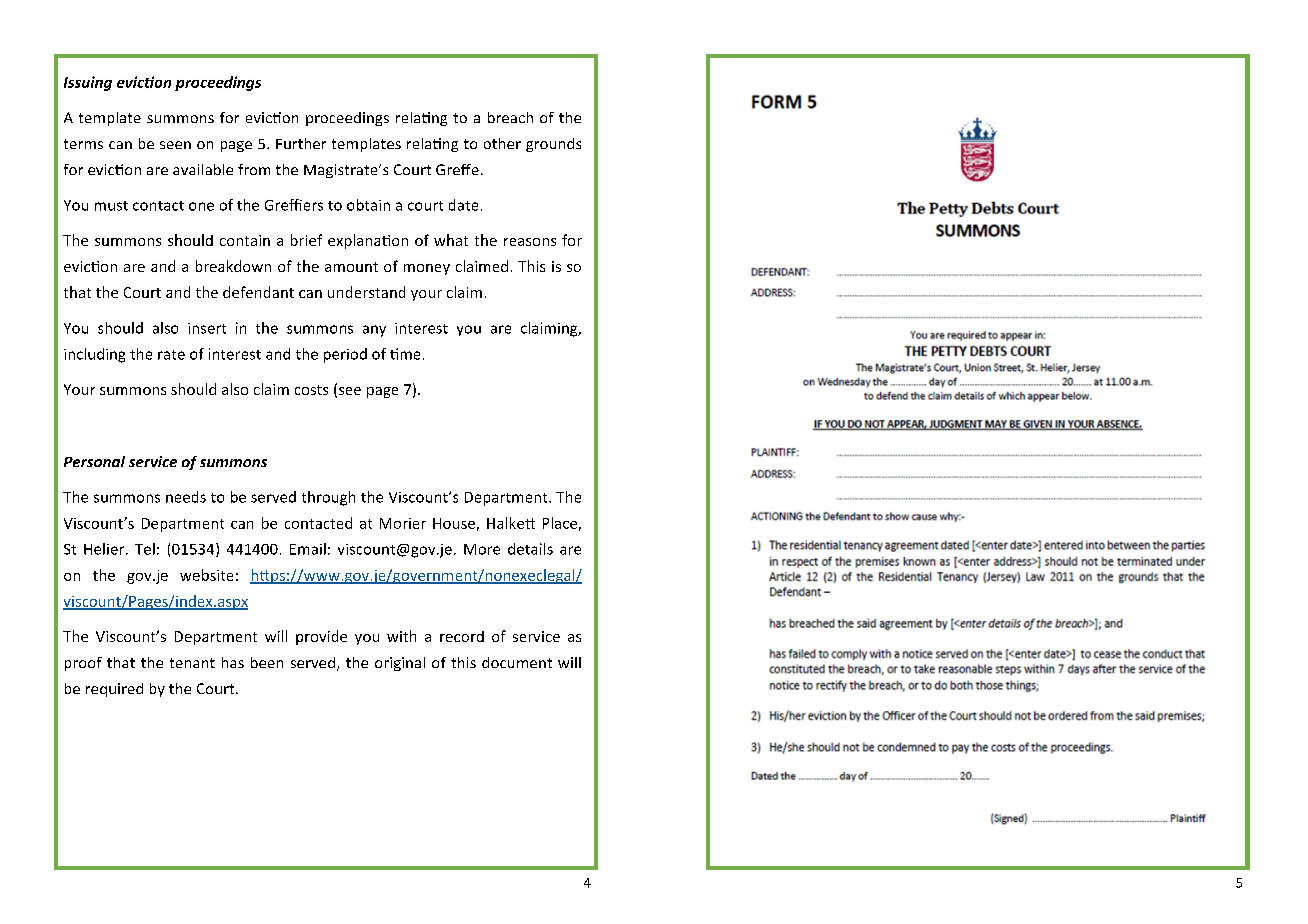  What do you see at coordinates (301, 143) in the document?
I see `Further` at bounding box center [301, 143].
